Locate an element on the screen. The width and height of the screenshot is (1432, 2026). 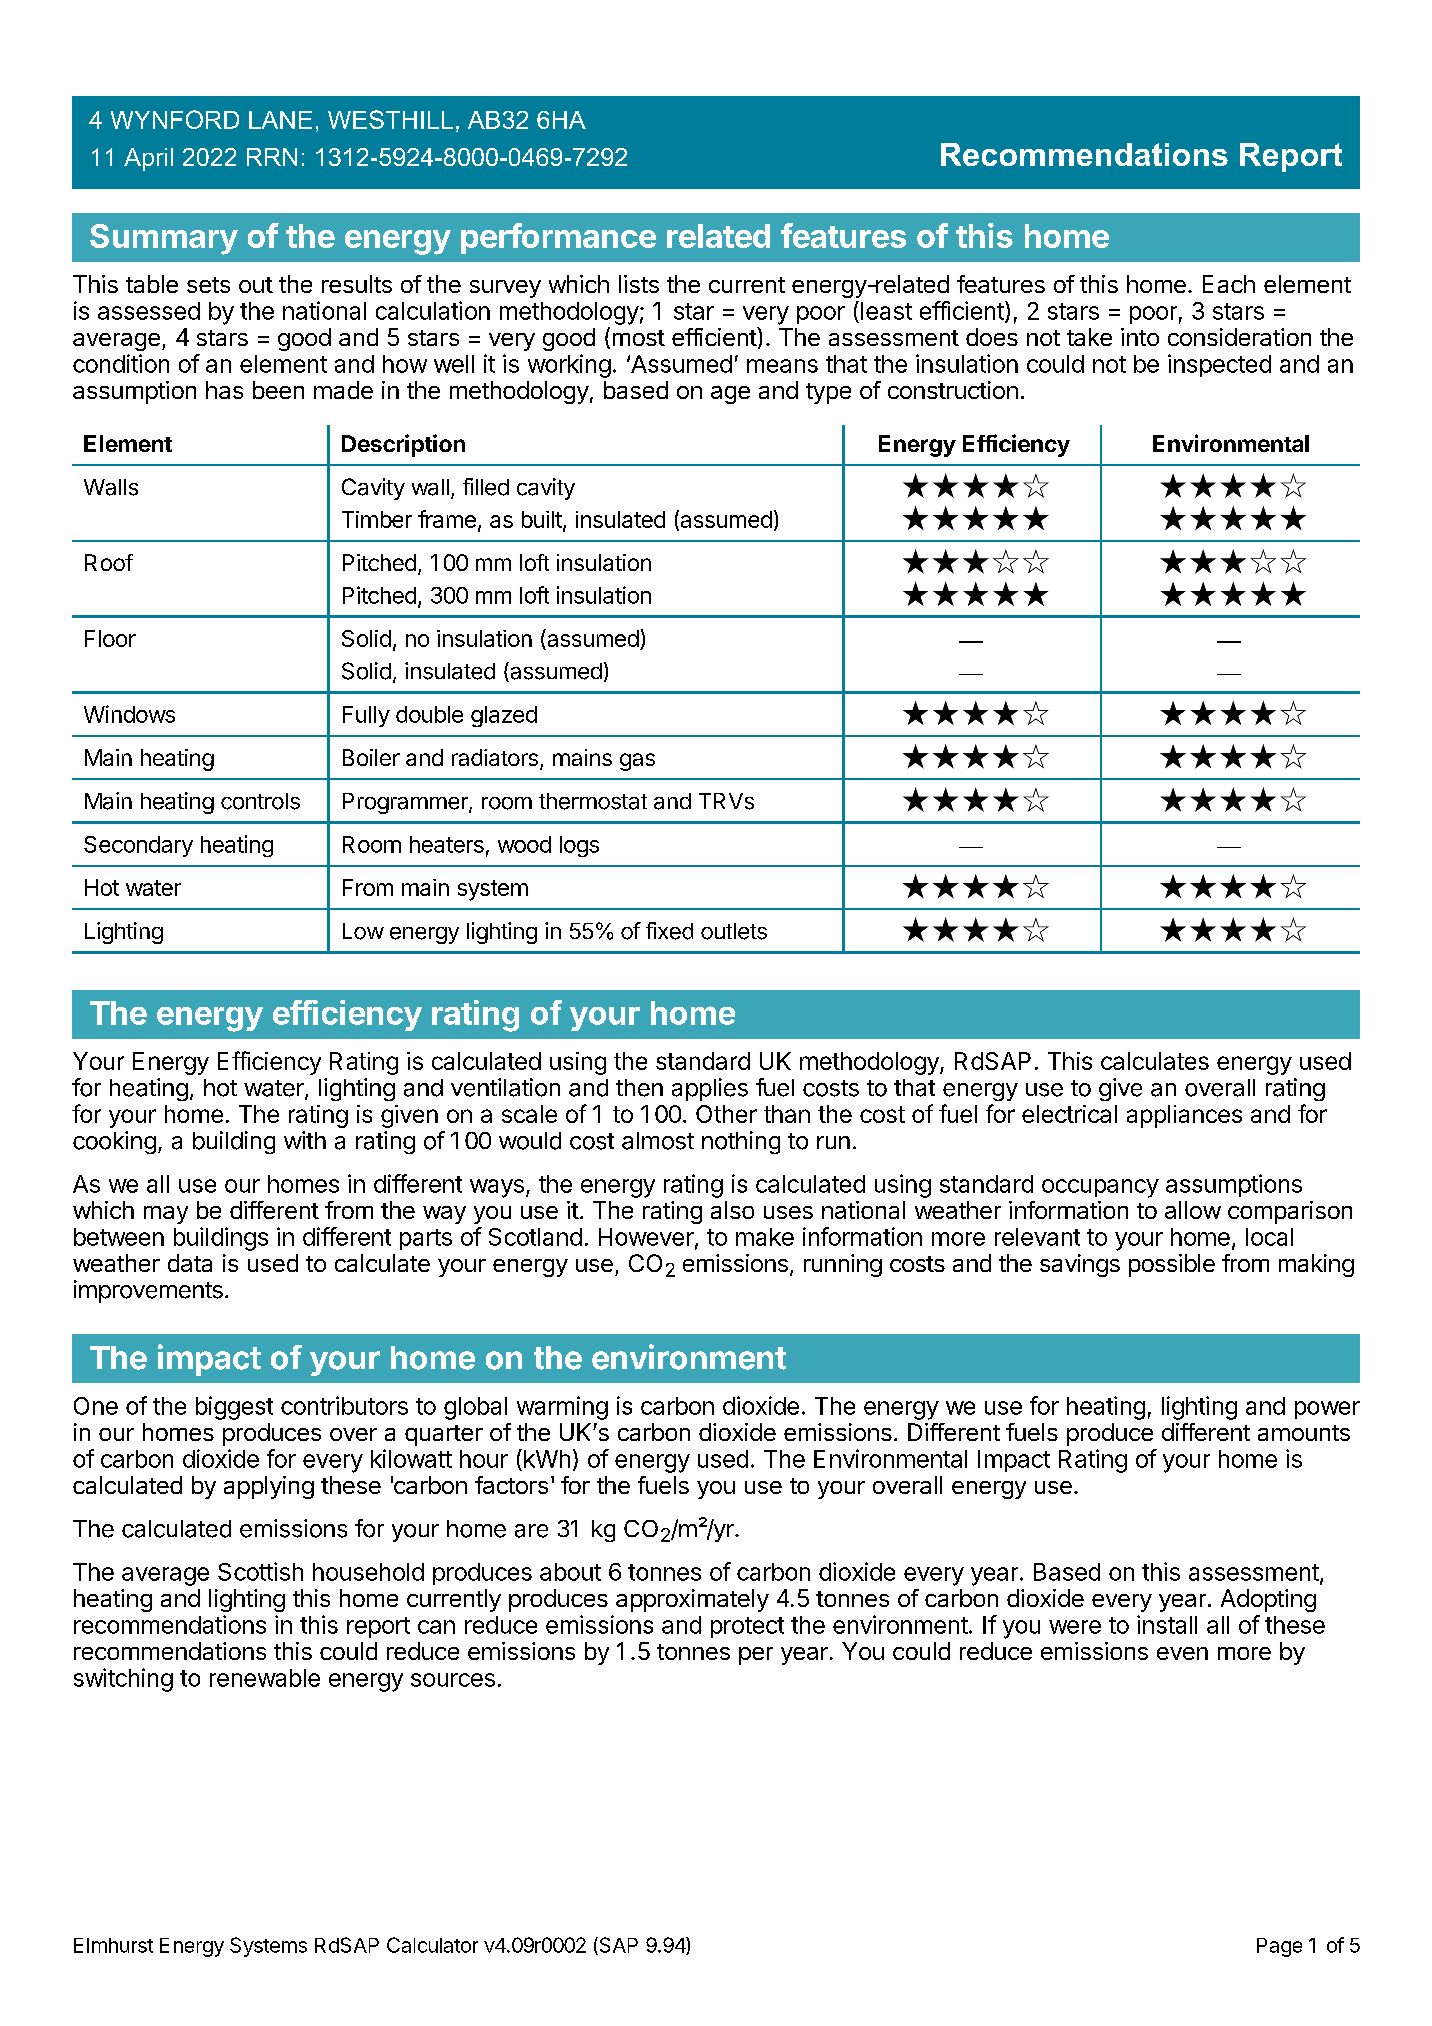
RRN is located at coordinates (272, 157).
